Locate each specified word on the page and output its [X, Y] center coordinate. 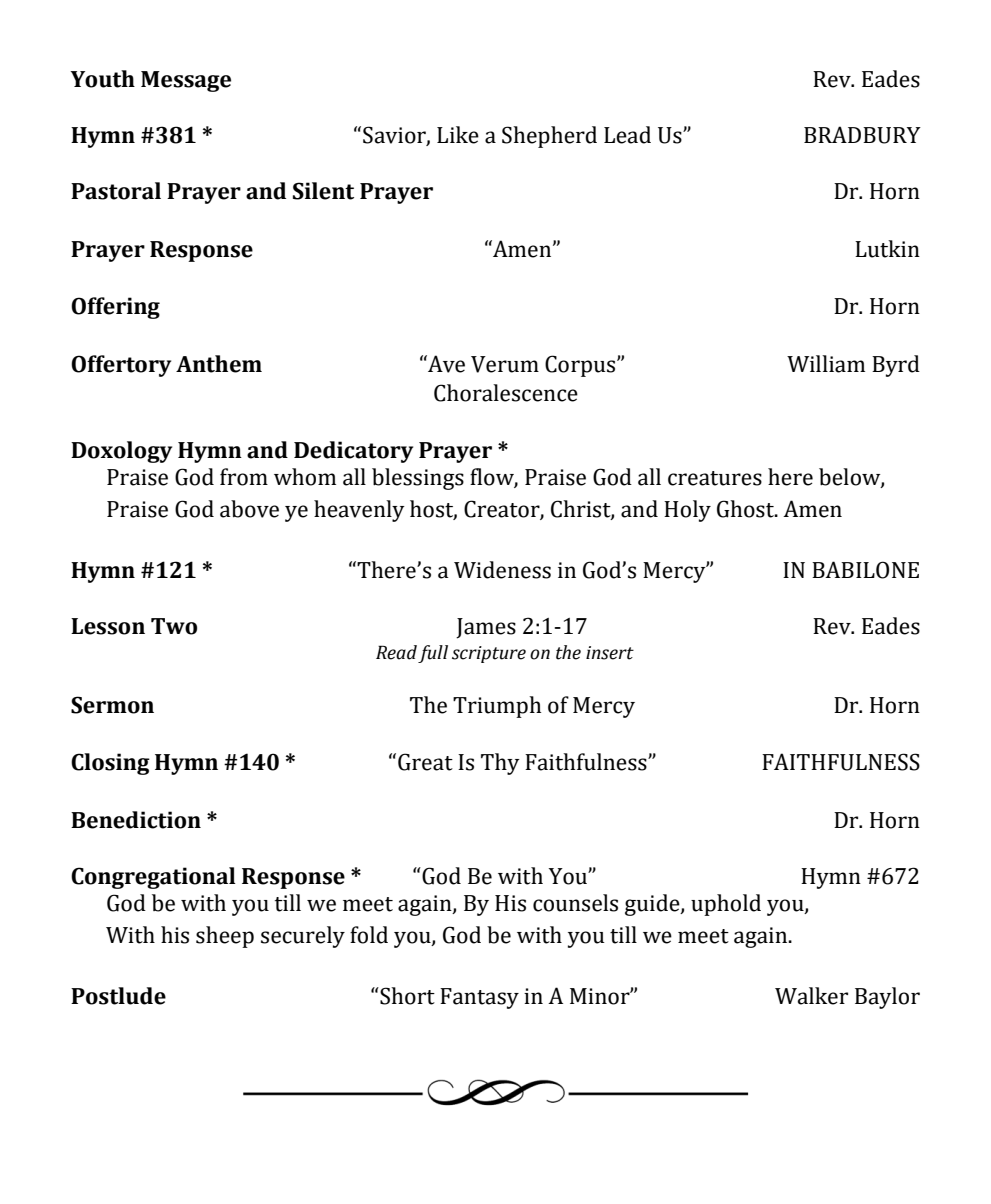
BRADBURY [862, 135]
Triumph [497, 707]
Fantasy [479, 998]
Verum [505, 364]
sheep [225, 937]
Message [186, 81]
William [826, 364]
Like [458, 135]
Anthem [219, 364]
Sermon [112, 705]
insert [610, 653]
